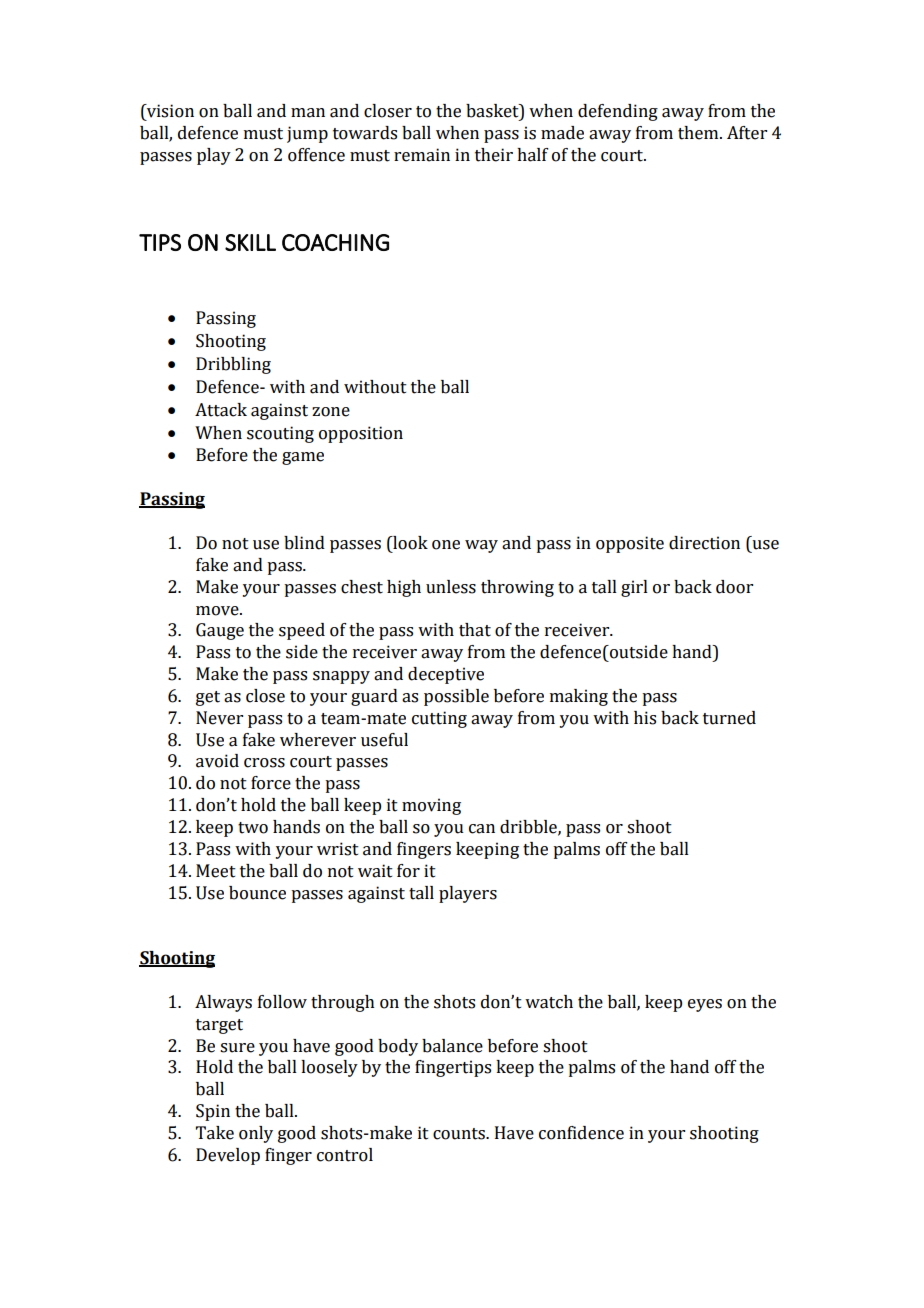  What do you see at coordinates (645, 718) in the screenshot?
I see `his` at bounding box center [645, 718].
